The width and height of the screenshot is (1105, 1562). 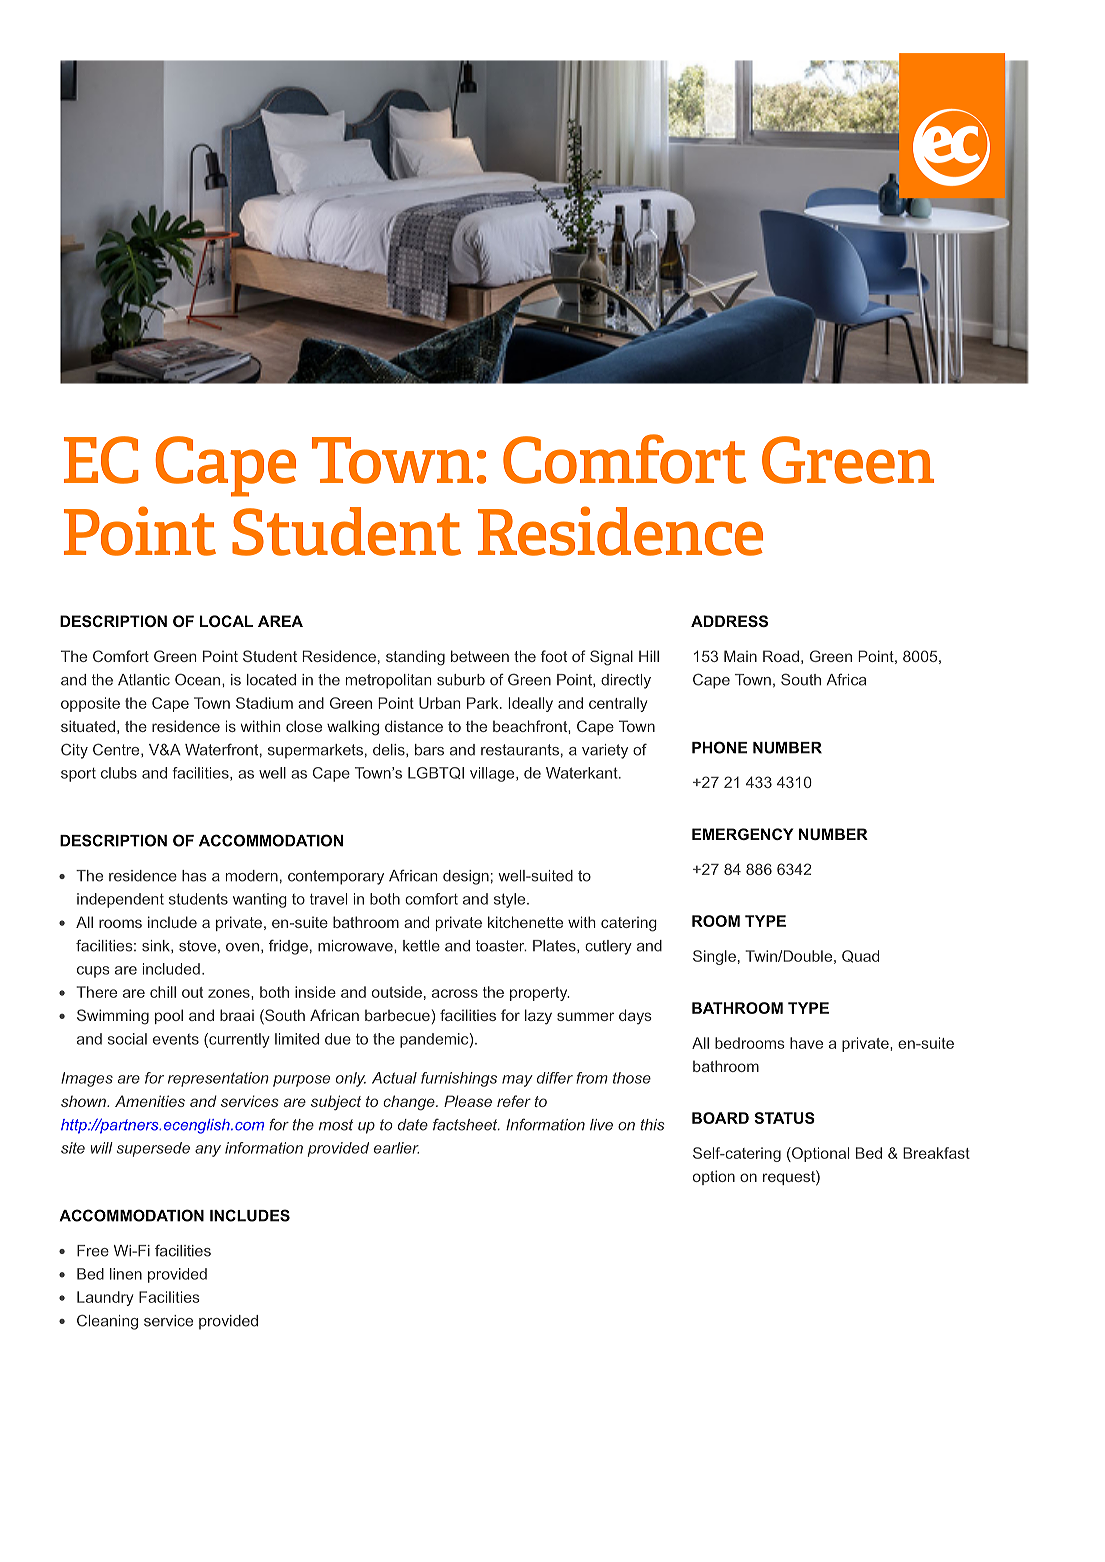 I want to click on Laundry, so click(x=105, y=1298).
